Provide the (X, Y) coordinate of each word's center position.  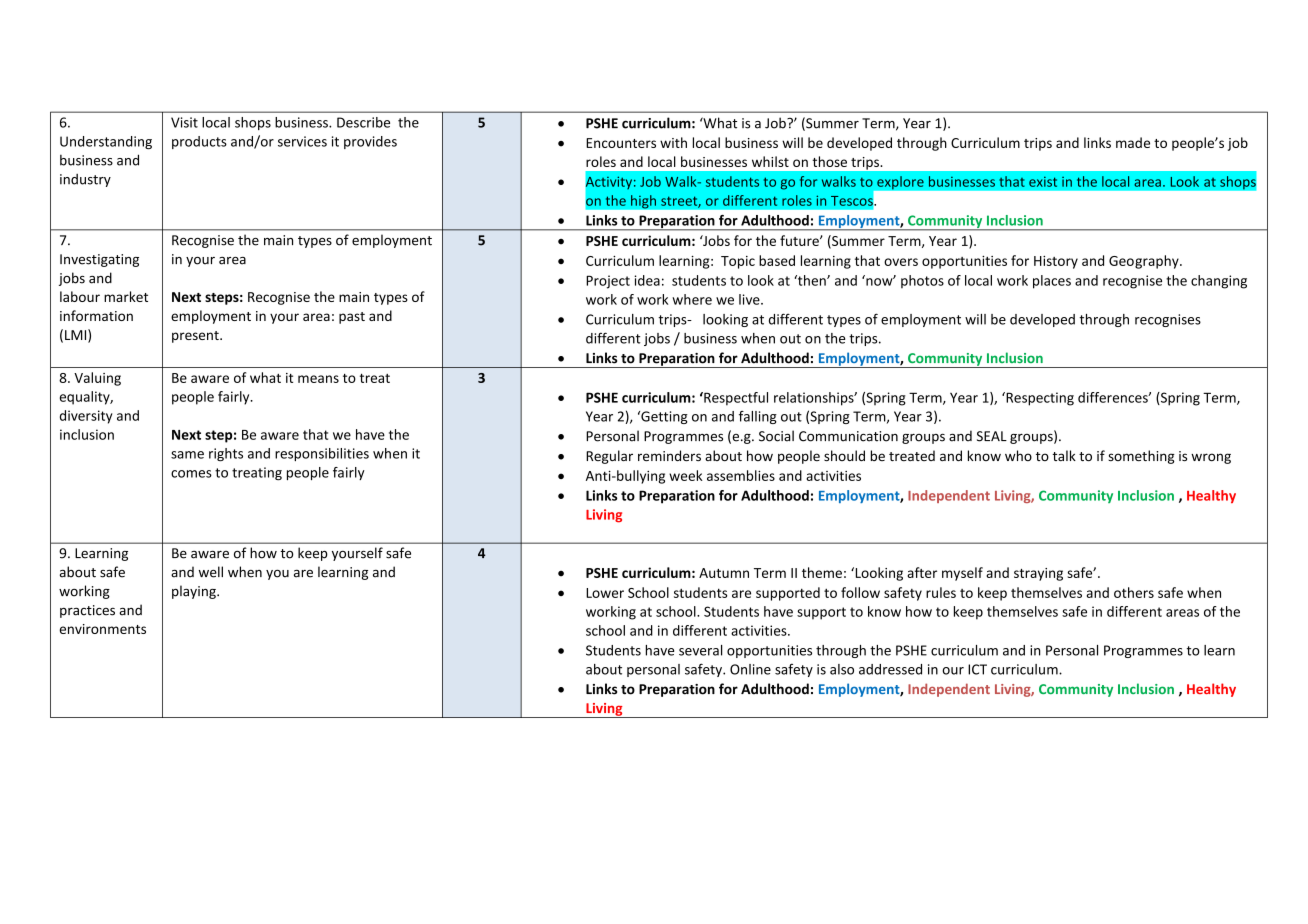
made (1133, 142)
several (700, 650)
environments (102, 629)
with (673, 142)
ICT (977, 669)
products (199, 142)
